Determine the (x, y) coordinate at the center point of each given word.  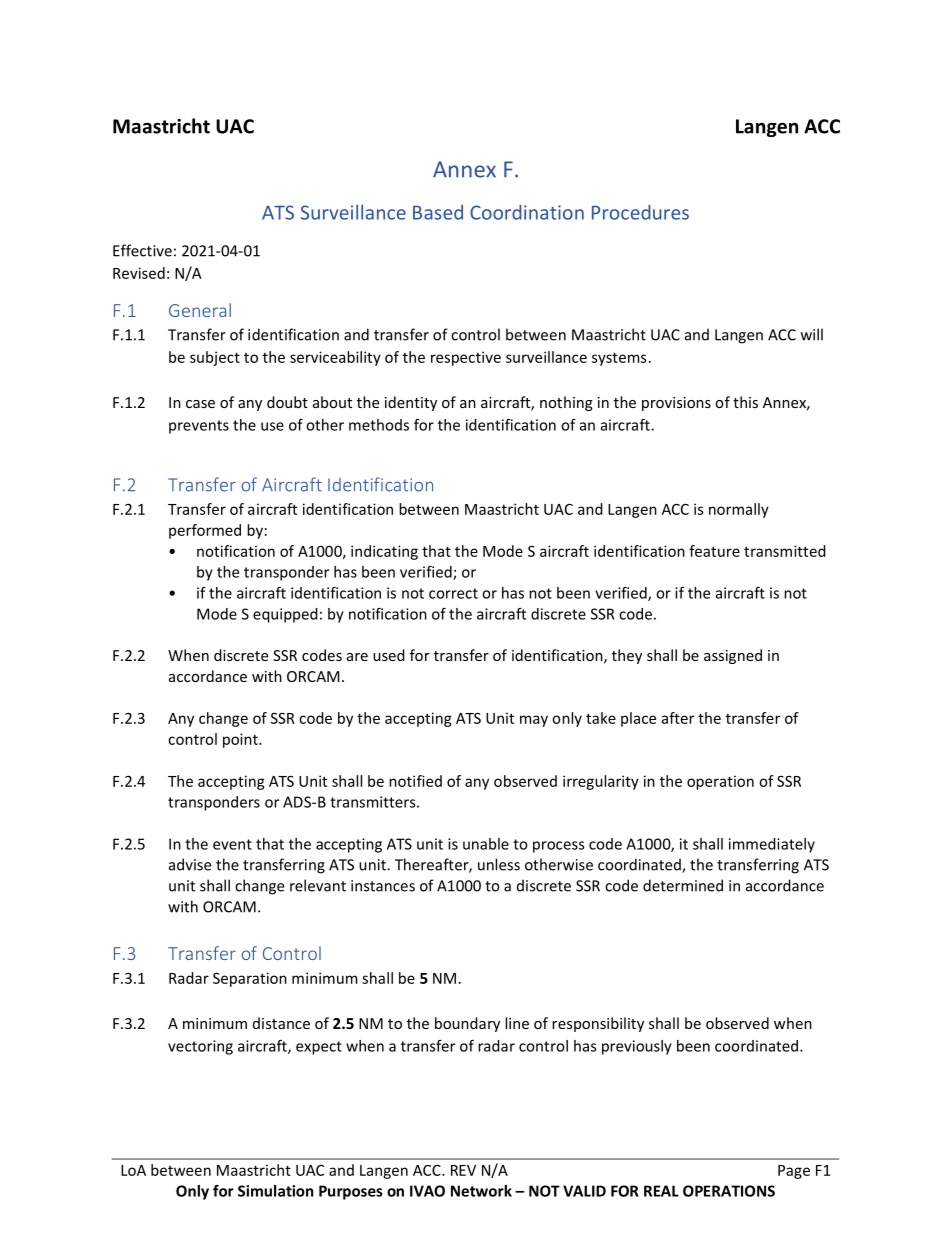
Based (438, 212)
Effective (142, 250)
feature (714, 551)
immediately (772, 845)
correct (453, 593)
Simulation (275, 1191)
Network (481, 1191)
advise (190, 864)
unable (486, 844)
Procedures (640, 212)
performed (205, 531)
